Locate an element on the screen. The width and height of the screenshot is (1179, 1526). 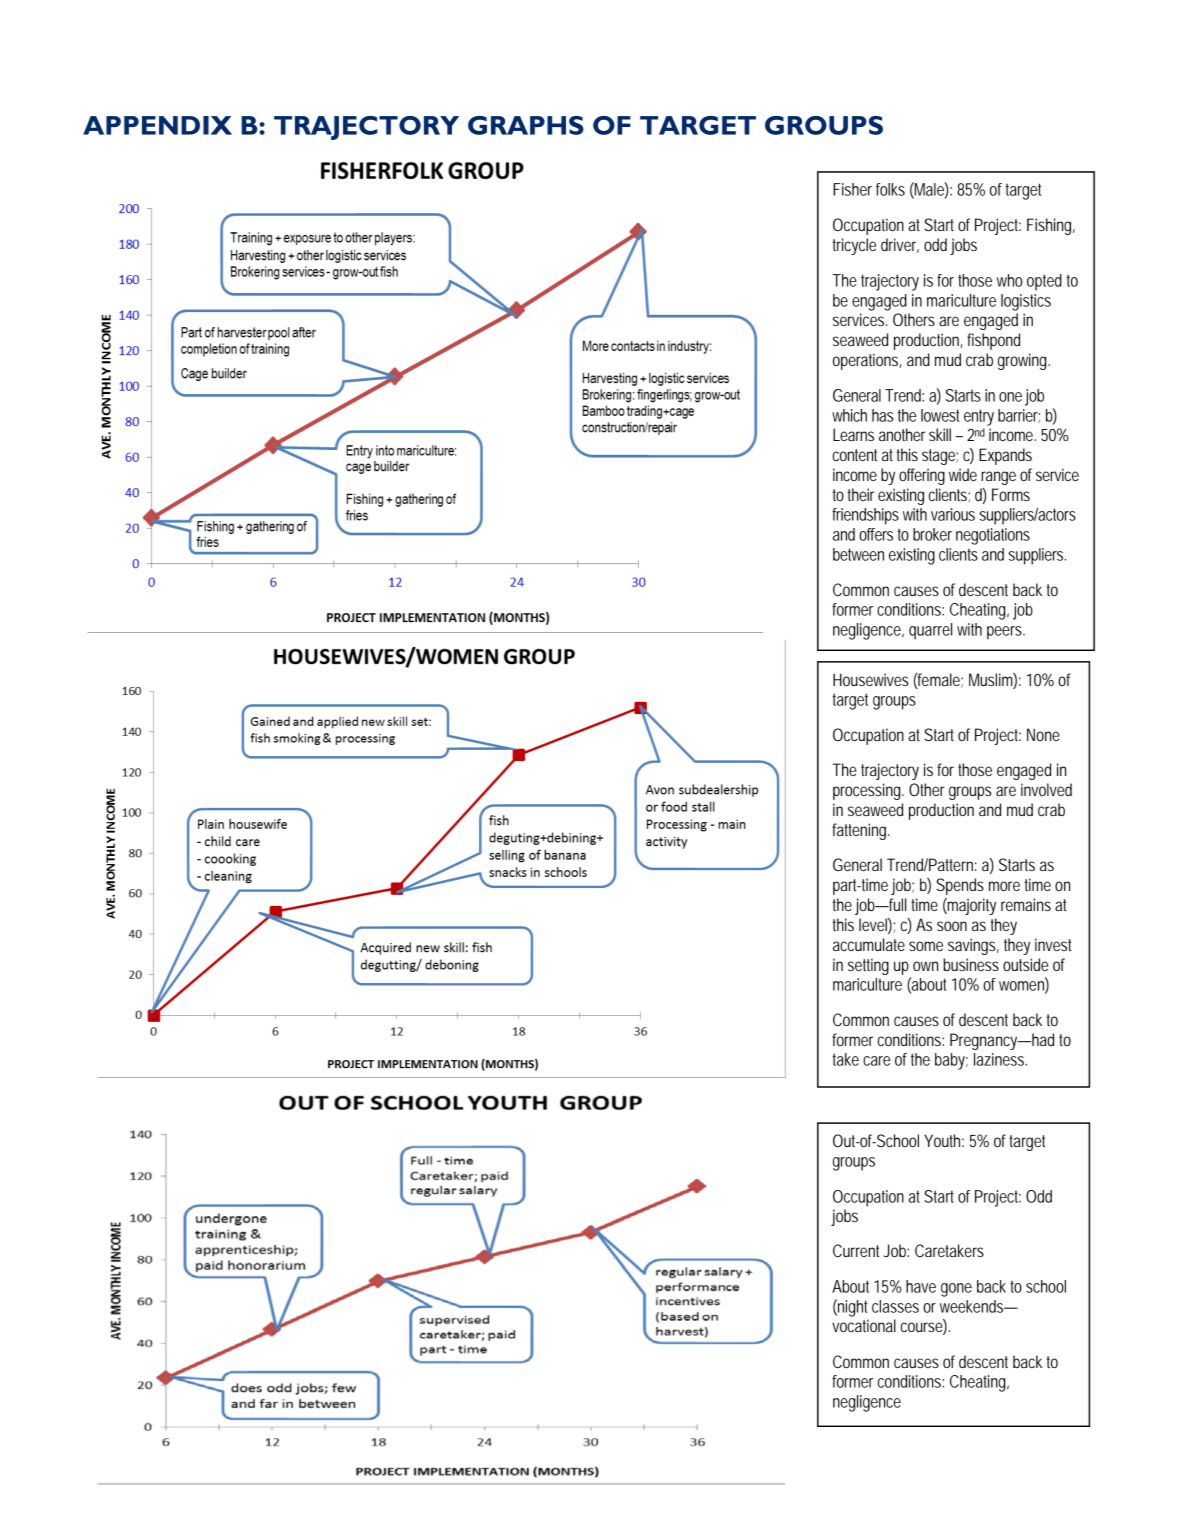
accumulate is located at coordinates (869, 944).
